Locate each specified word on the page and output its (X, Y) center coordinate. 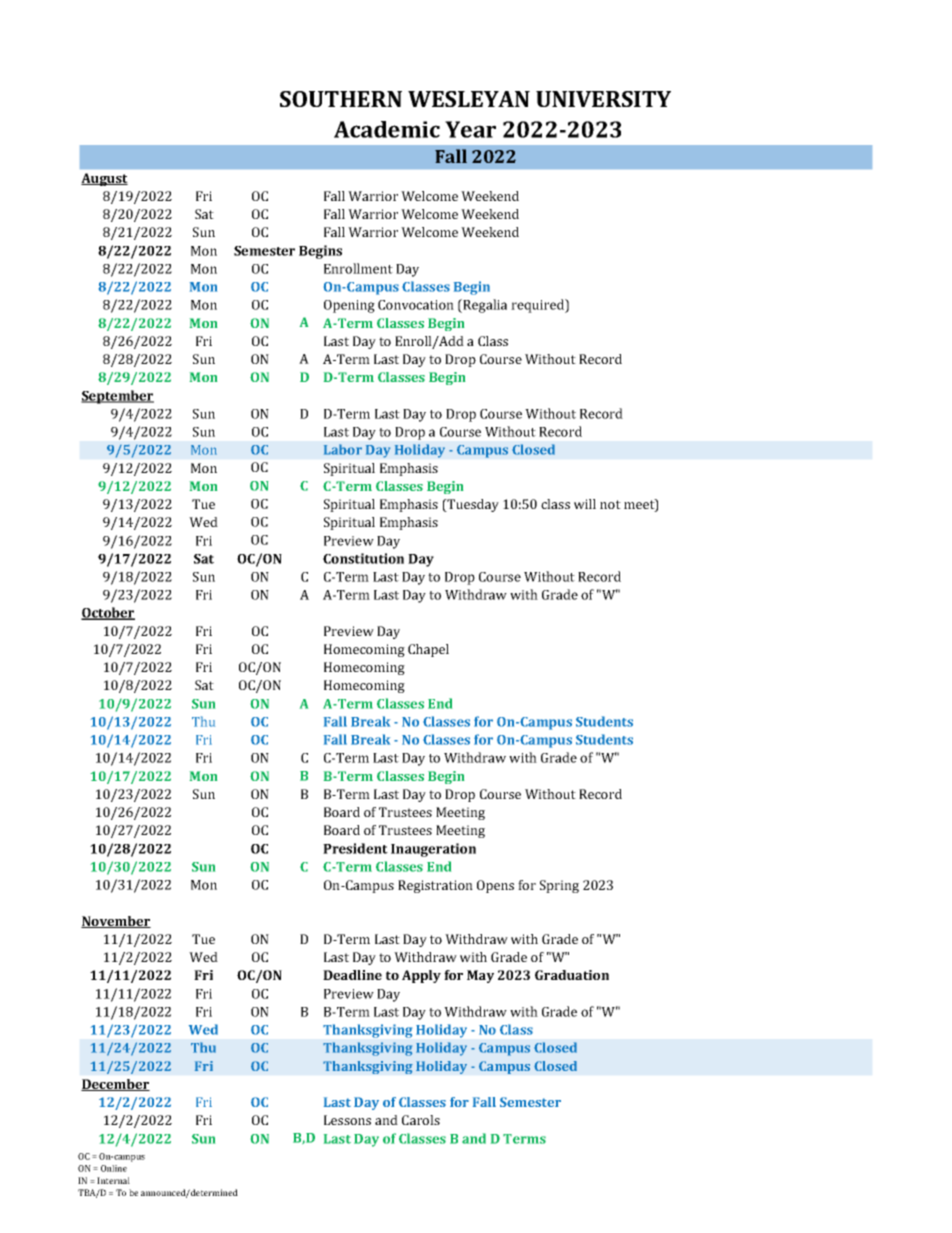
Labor (343, 449)
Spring (559, 886)
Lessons (347, 1120)
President (355, 848)
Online (114, 1168)
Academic (387, 129)
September (117, 397)
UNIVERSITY (603, 99)
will (585, 504)
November (116, 922)
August (104, 179)
